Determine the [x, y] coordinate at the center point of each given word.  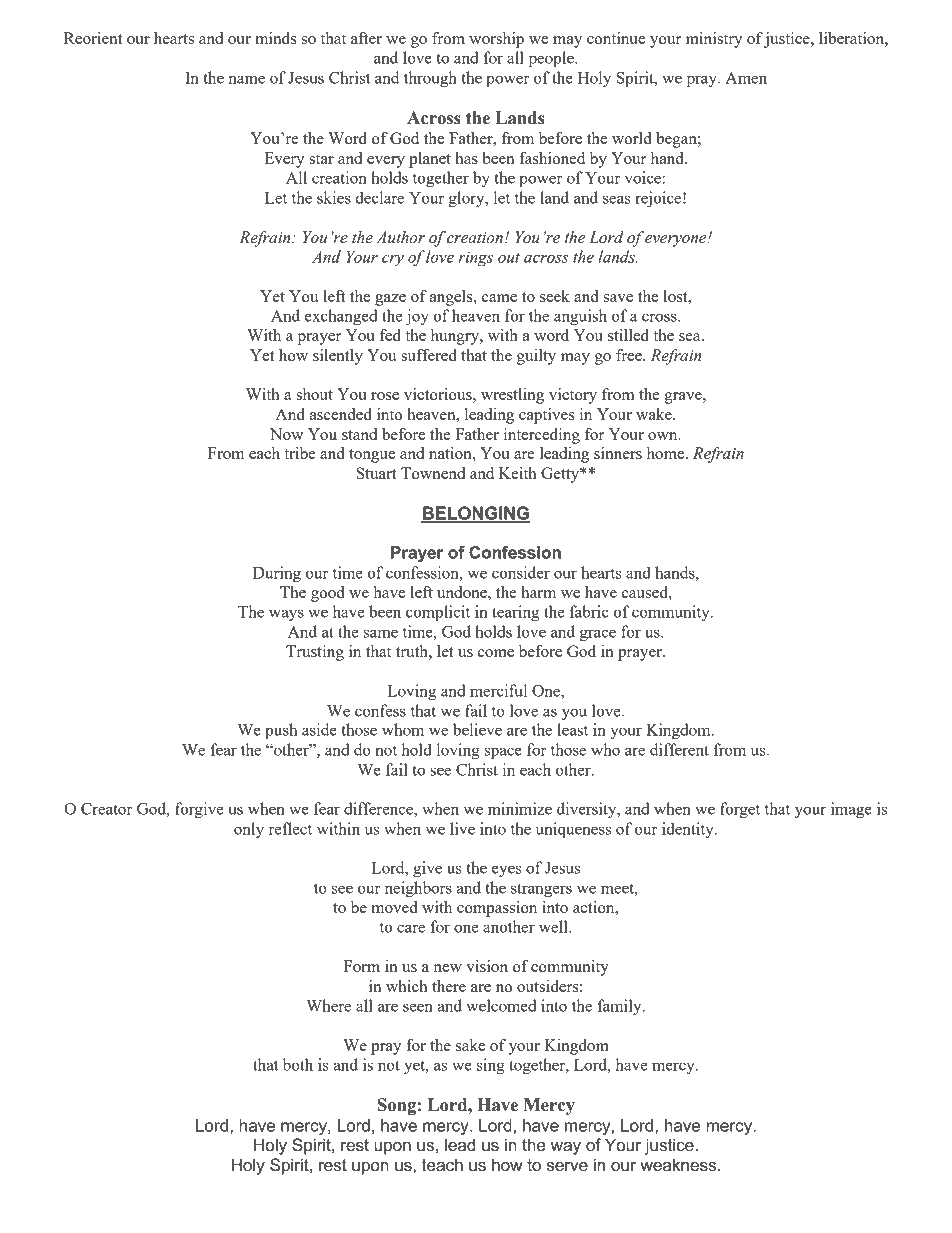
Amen [746, 78]
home [667, 453]
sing [491, 1066]
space [503, 753]
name [246, 79]
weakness [679, 1165]
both [298, 1064]
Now [286, 434]
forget [740, 810]
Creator [107, 809]
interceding [542, 436]
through [430, 79]
